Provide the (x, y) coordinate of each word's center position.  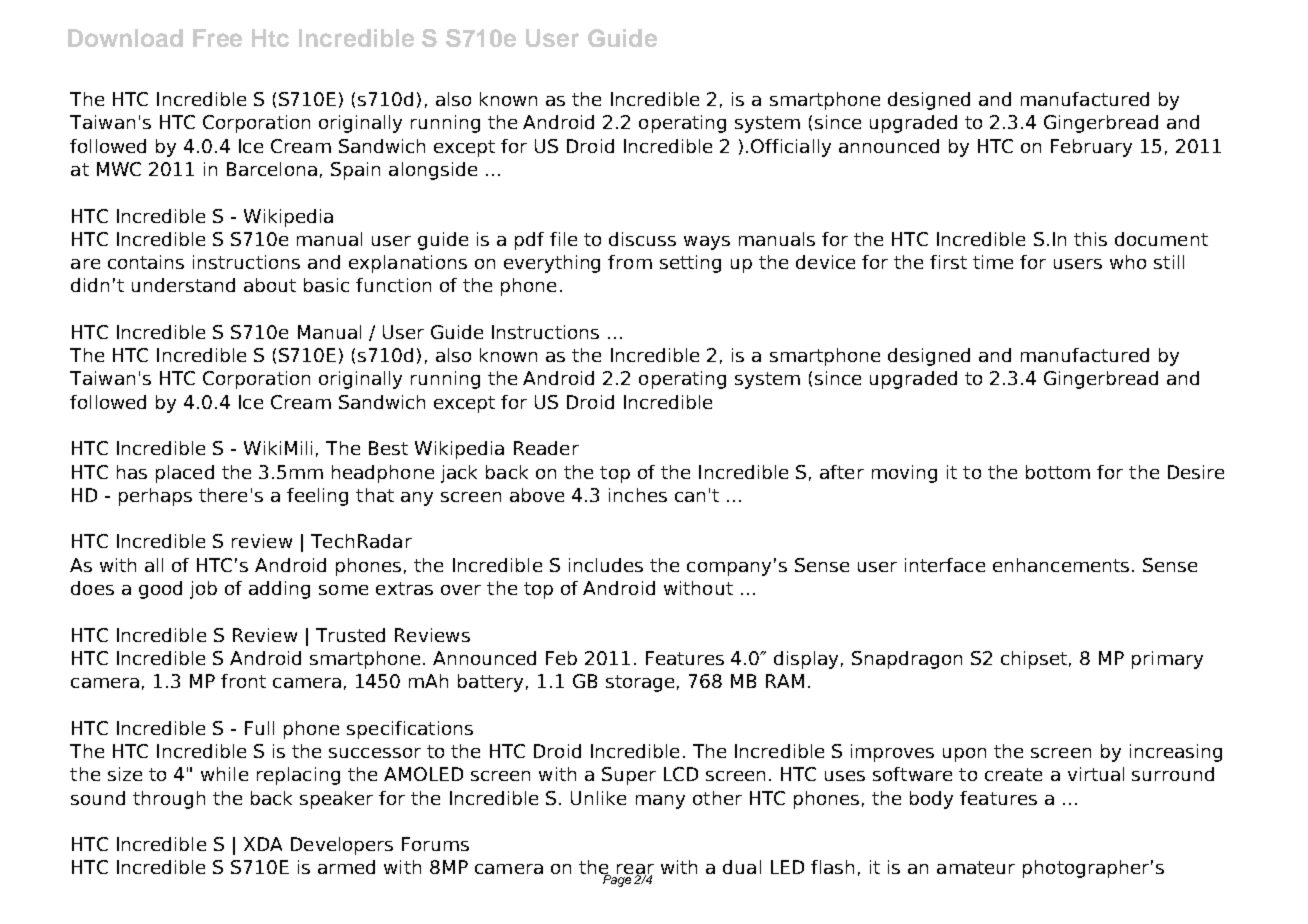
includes (606, 565)
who (1128, 262)
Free (217, 38)
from (630, 262)
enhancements (1061, 565)
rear (635, 870)
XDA (263, 844)
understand (183, 285)
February (1091, 148)
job (203, 590)
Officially (791, 148)
